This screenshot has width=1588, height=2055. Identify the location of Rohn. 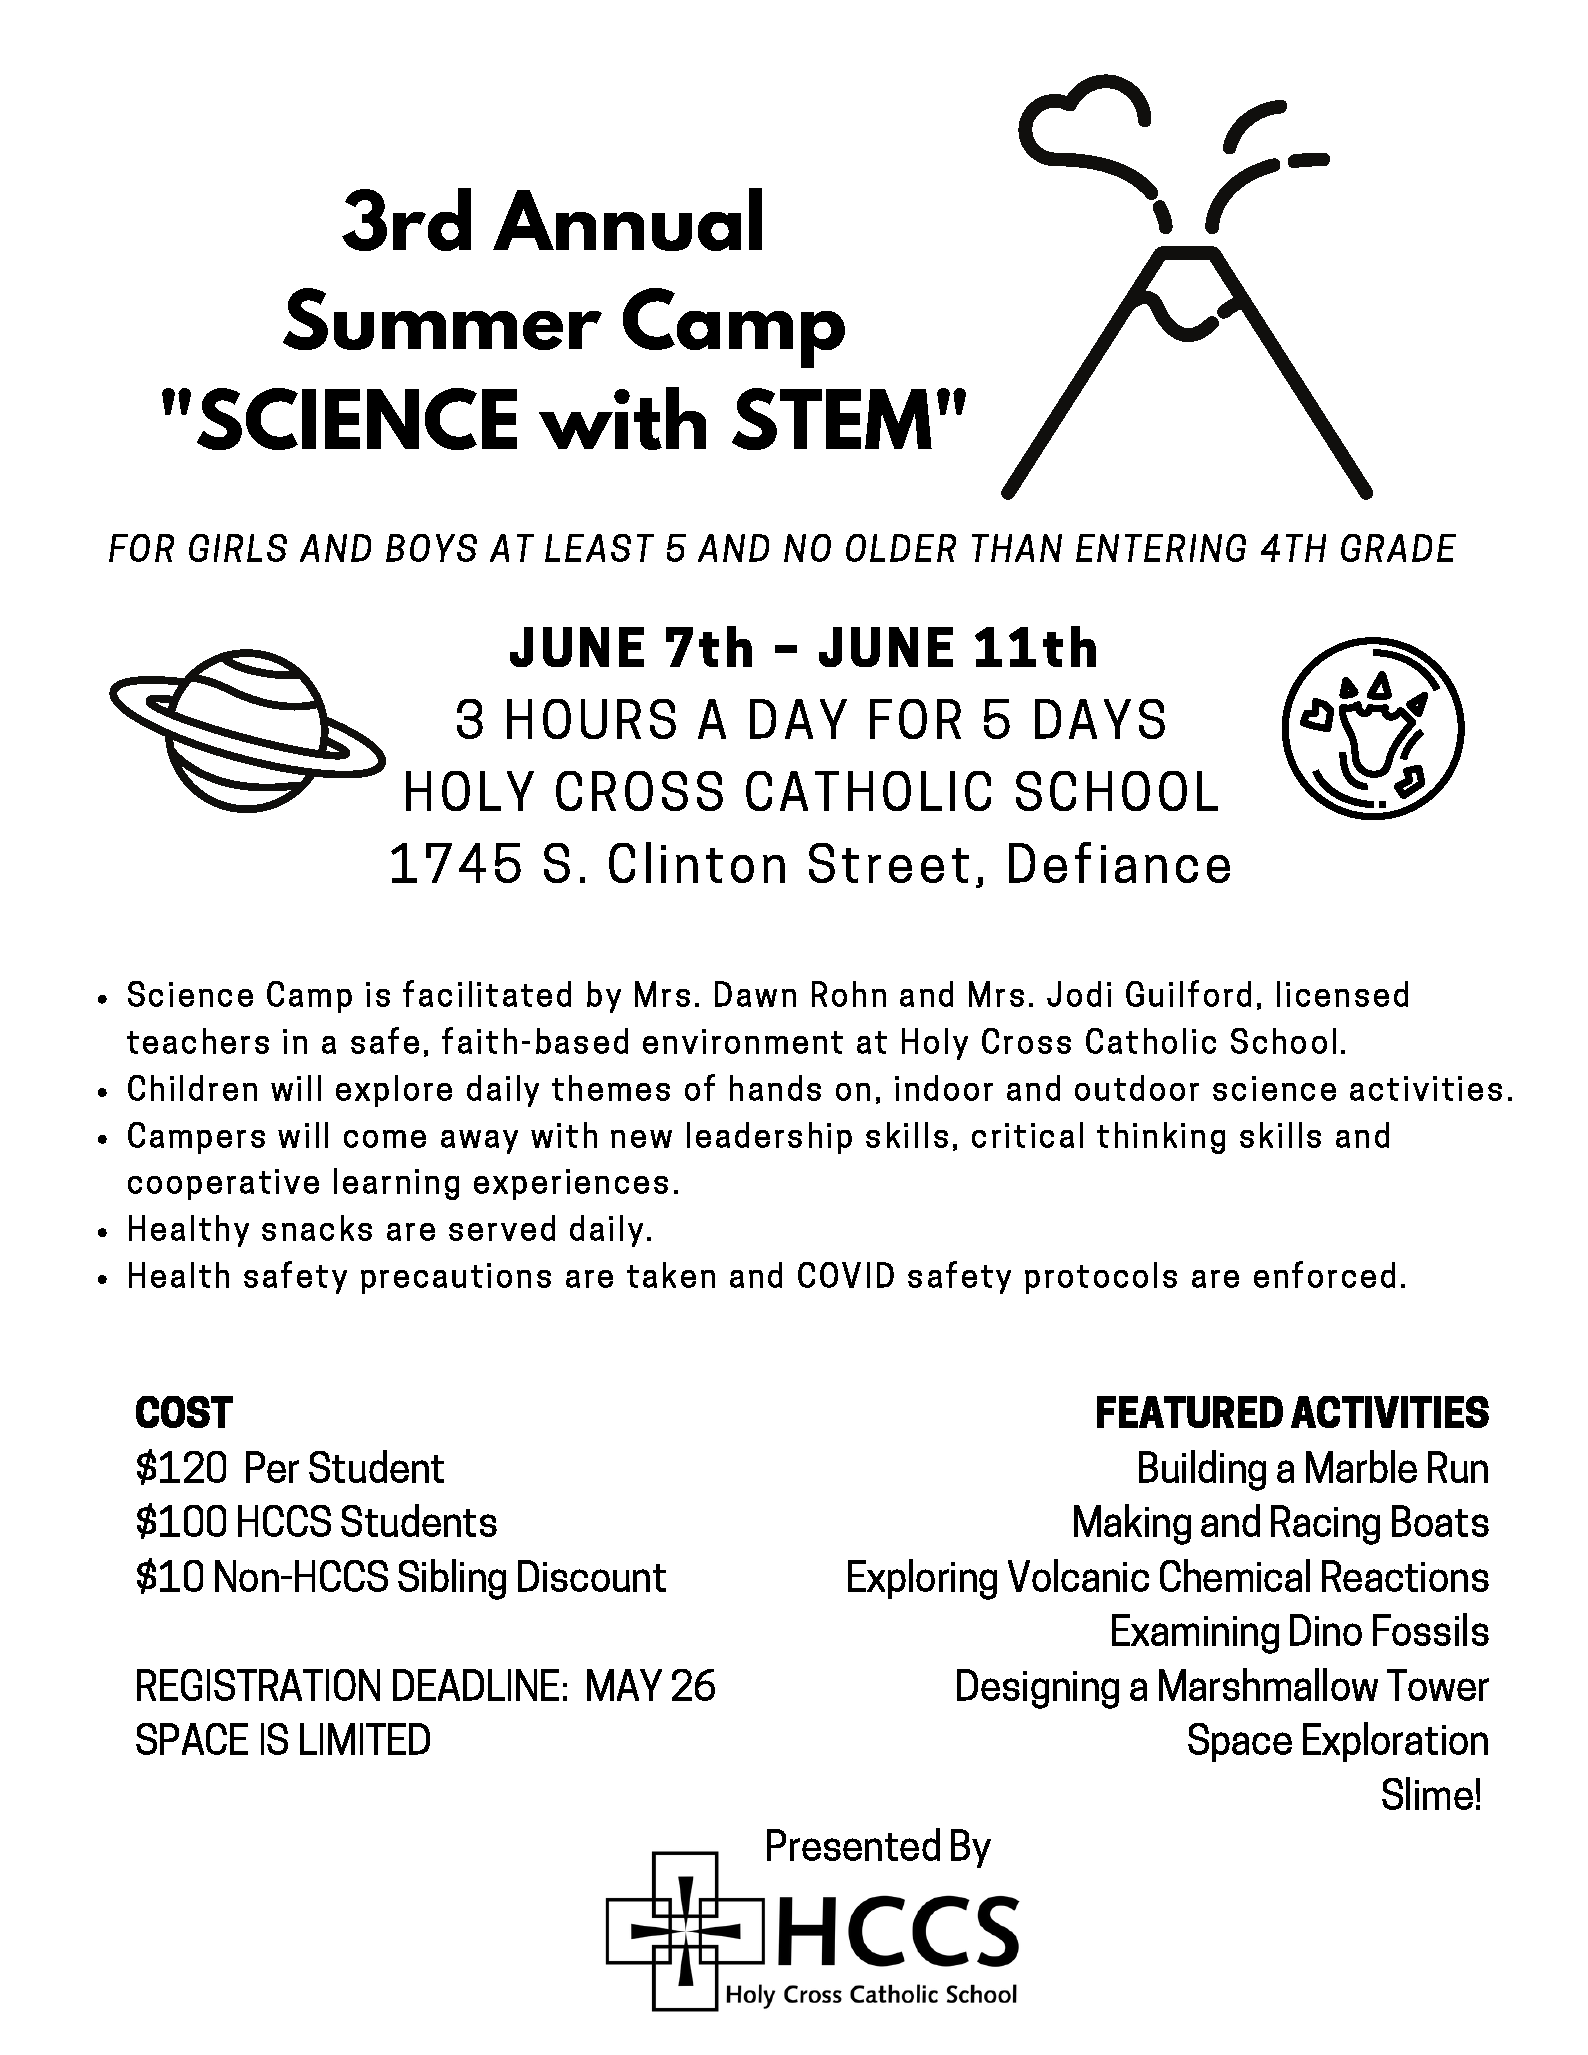
(849, 994).
